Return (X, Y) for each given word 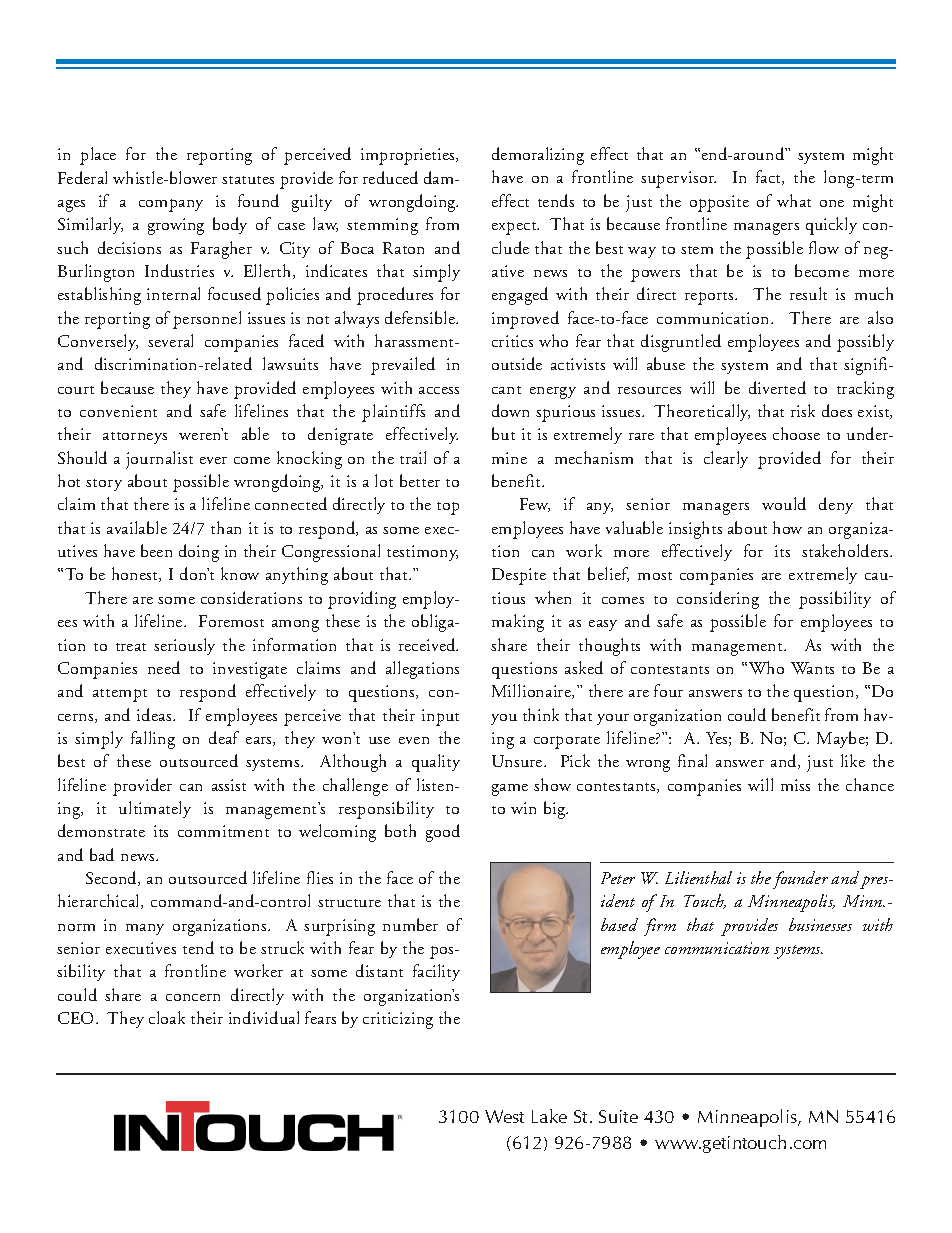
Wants (812, 668)
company (171, 205)
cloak (167, 1017)
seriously (184, 646)
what (794, 200)
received (428, 644)
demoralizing (538, 156)
